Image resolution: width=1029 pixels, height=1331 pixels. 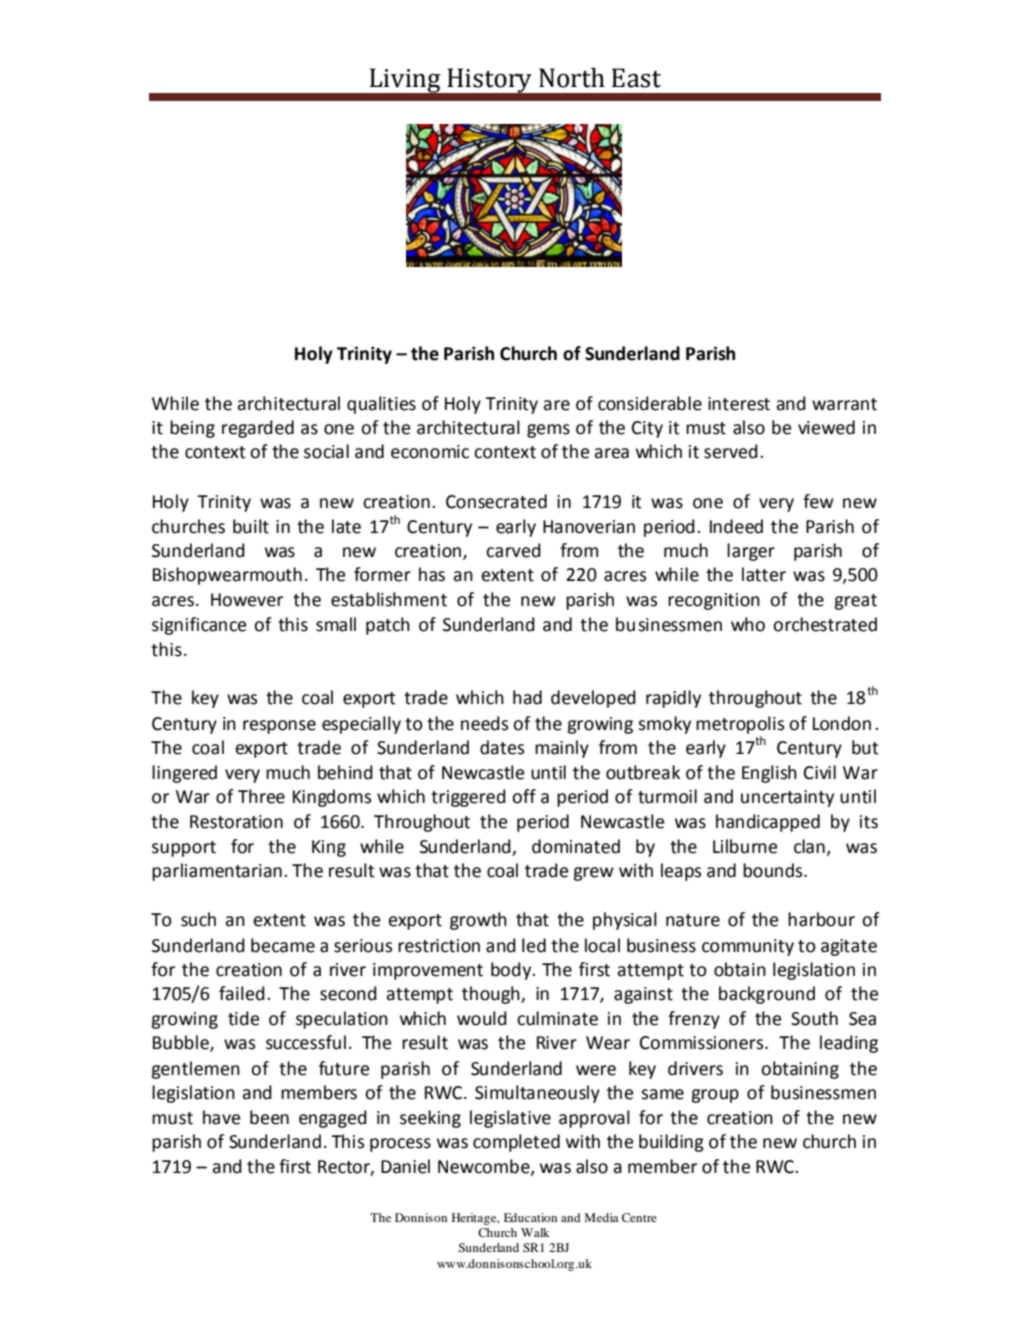 I want to click on been, so click(x=269, y=1117).
